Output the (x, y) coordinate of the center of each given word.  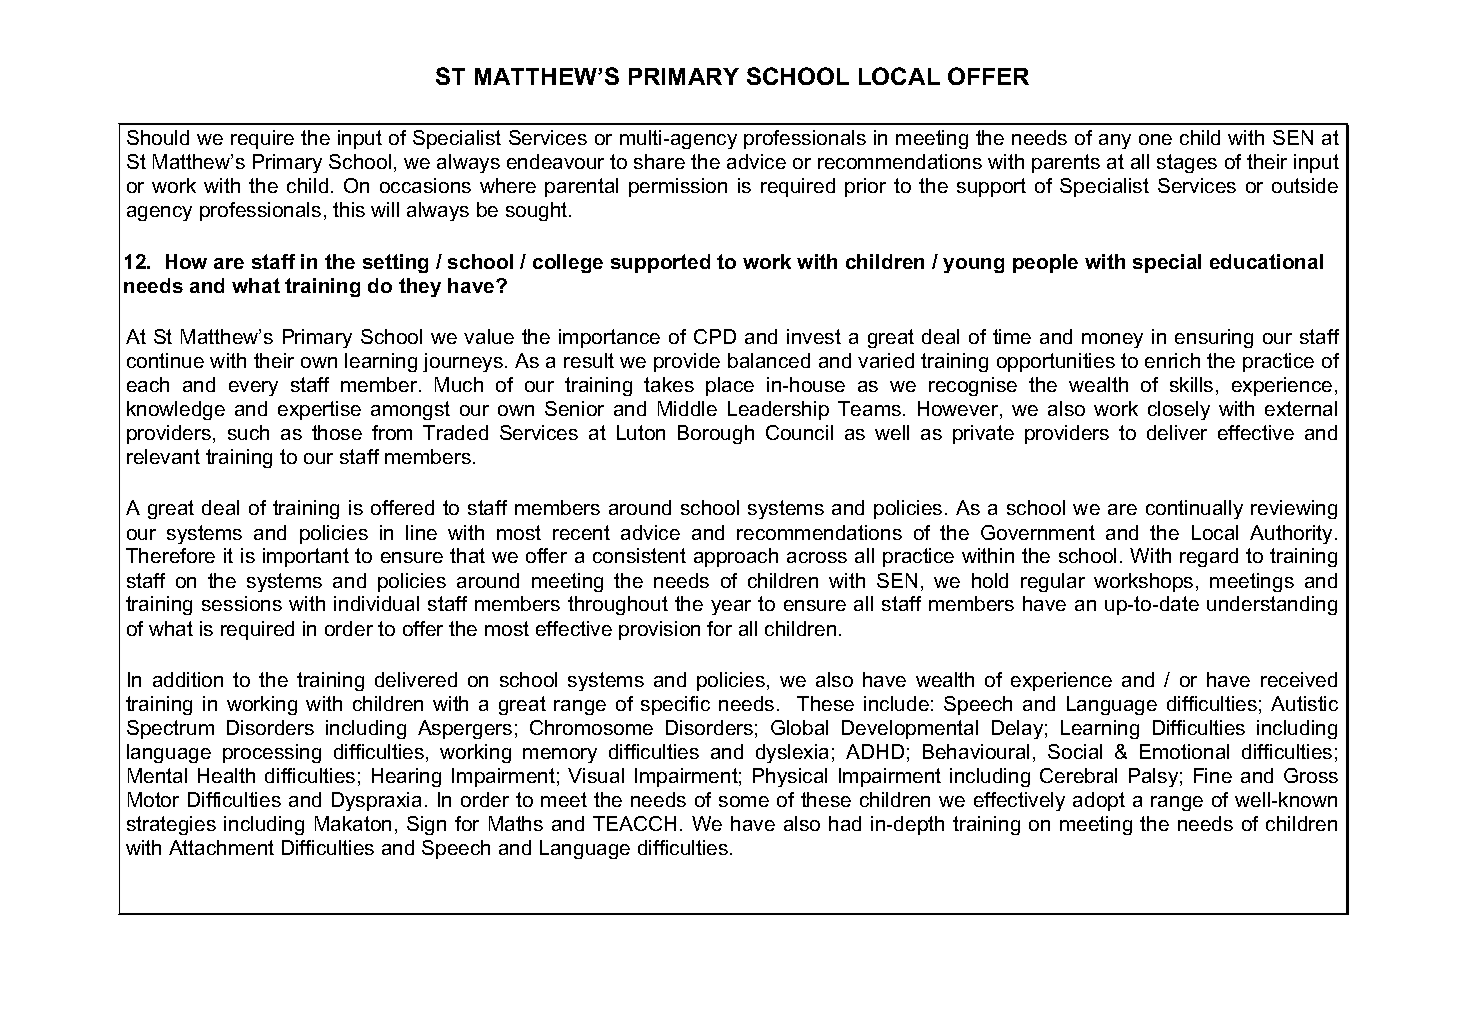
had (845, 823)
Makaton (353, 823)
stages (1187, 163)
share (659, 161)
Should (158, 137)
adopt (1099, 801)
